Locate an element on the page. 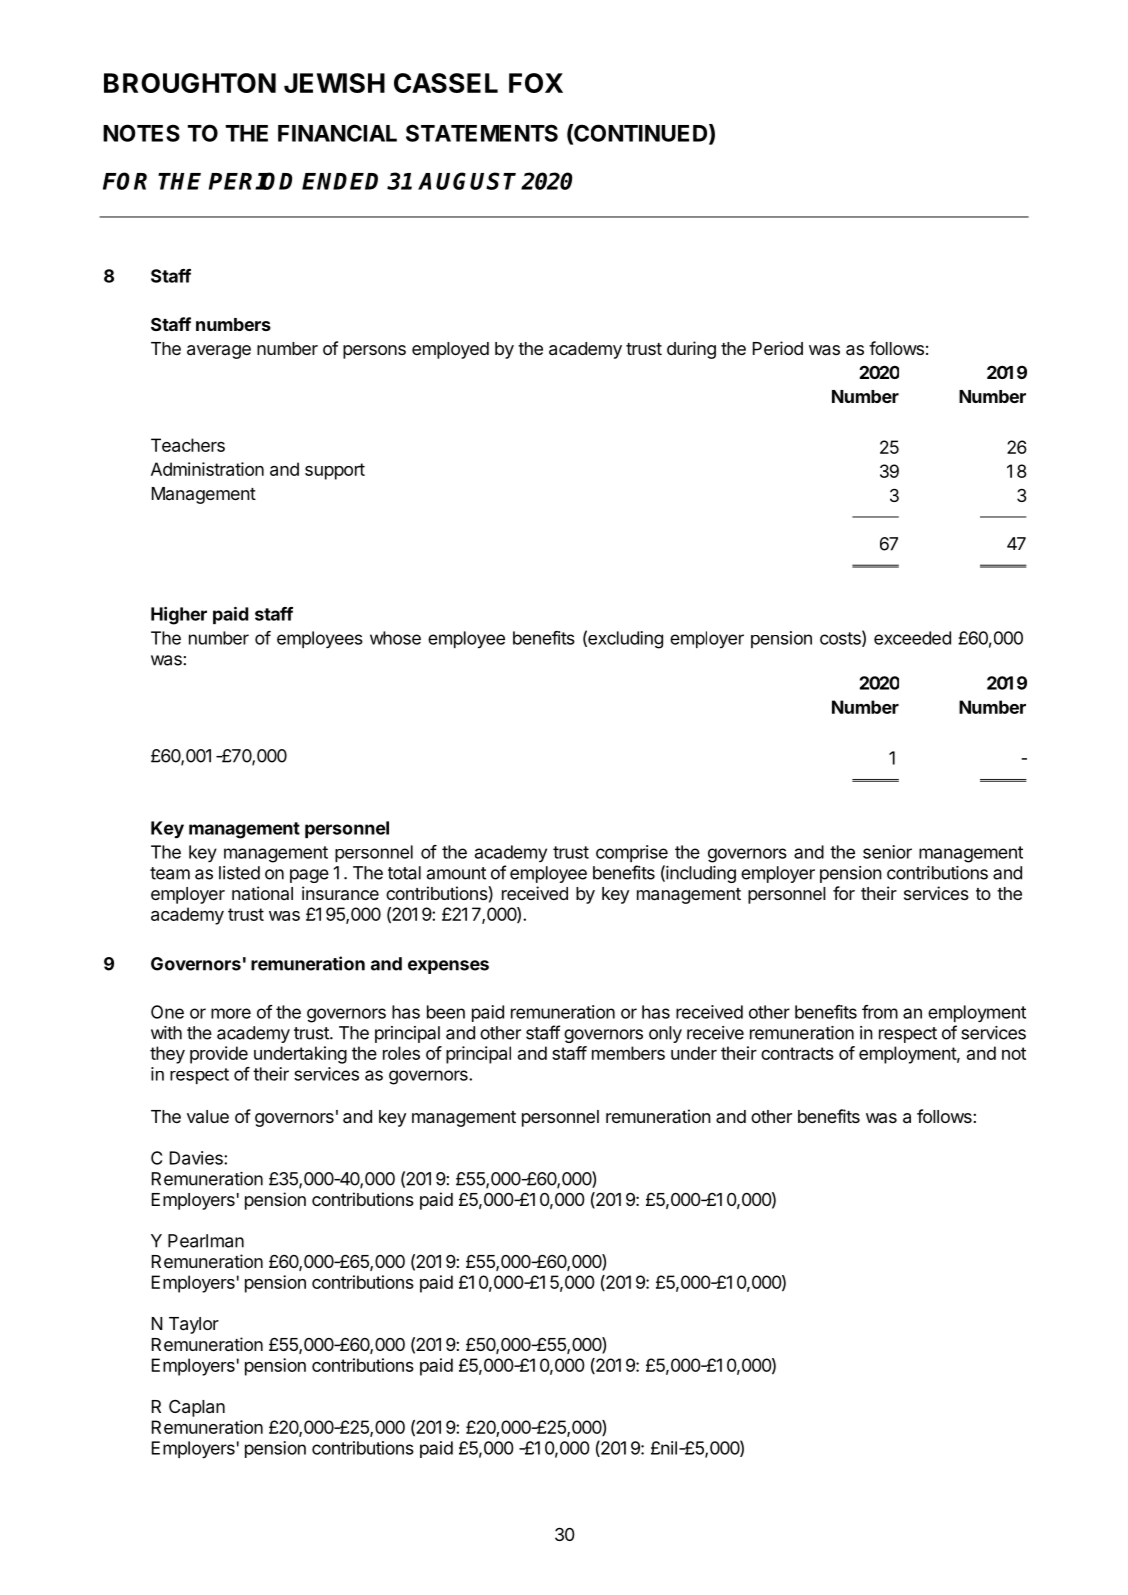  STATEMENTS is located at coordinates (482, 133).
